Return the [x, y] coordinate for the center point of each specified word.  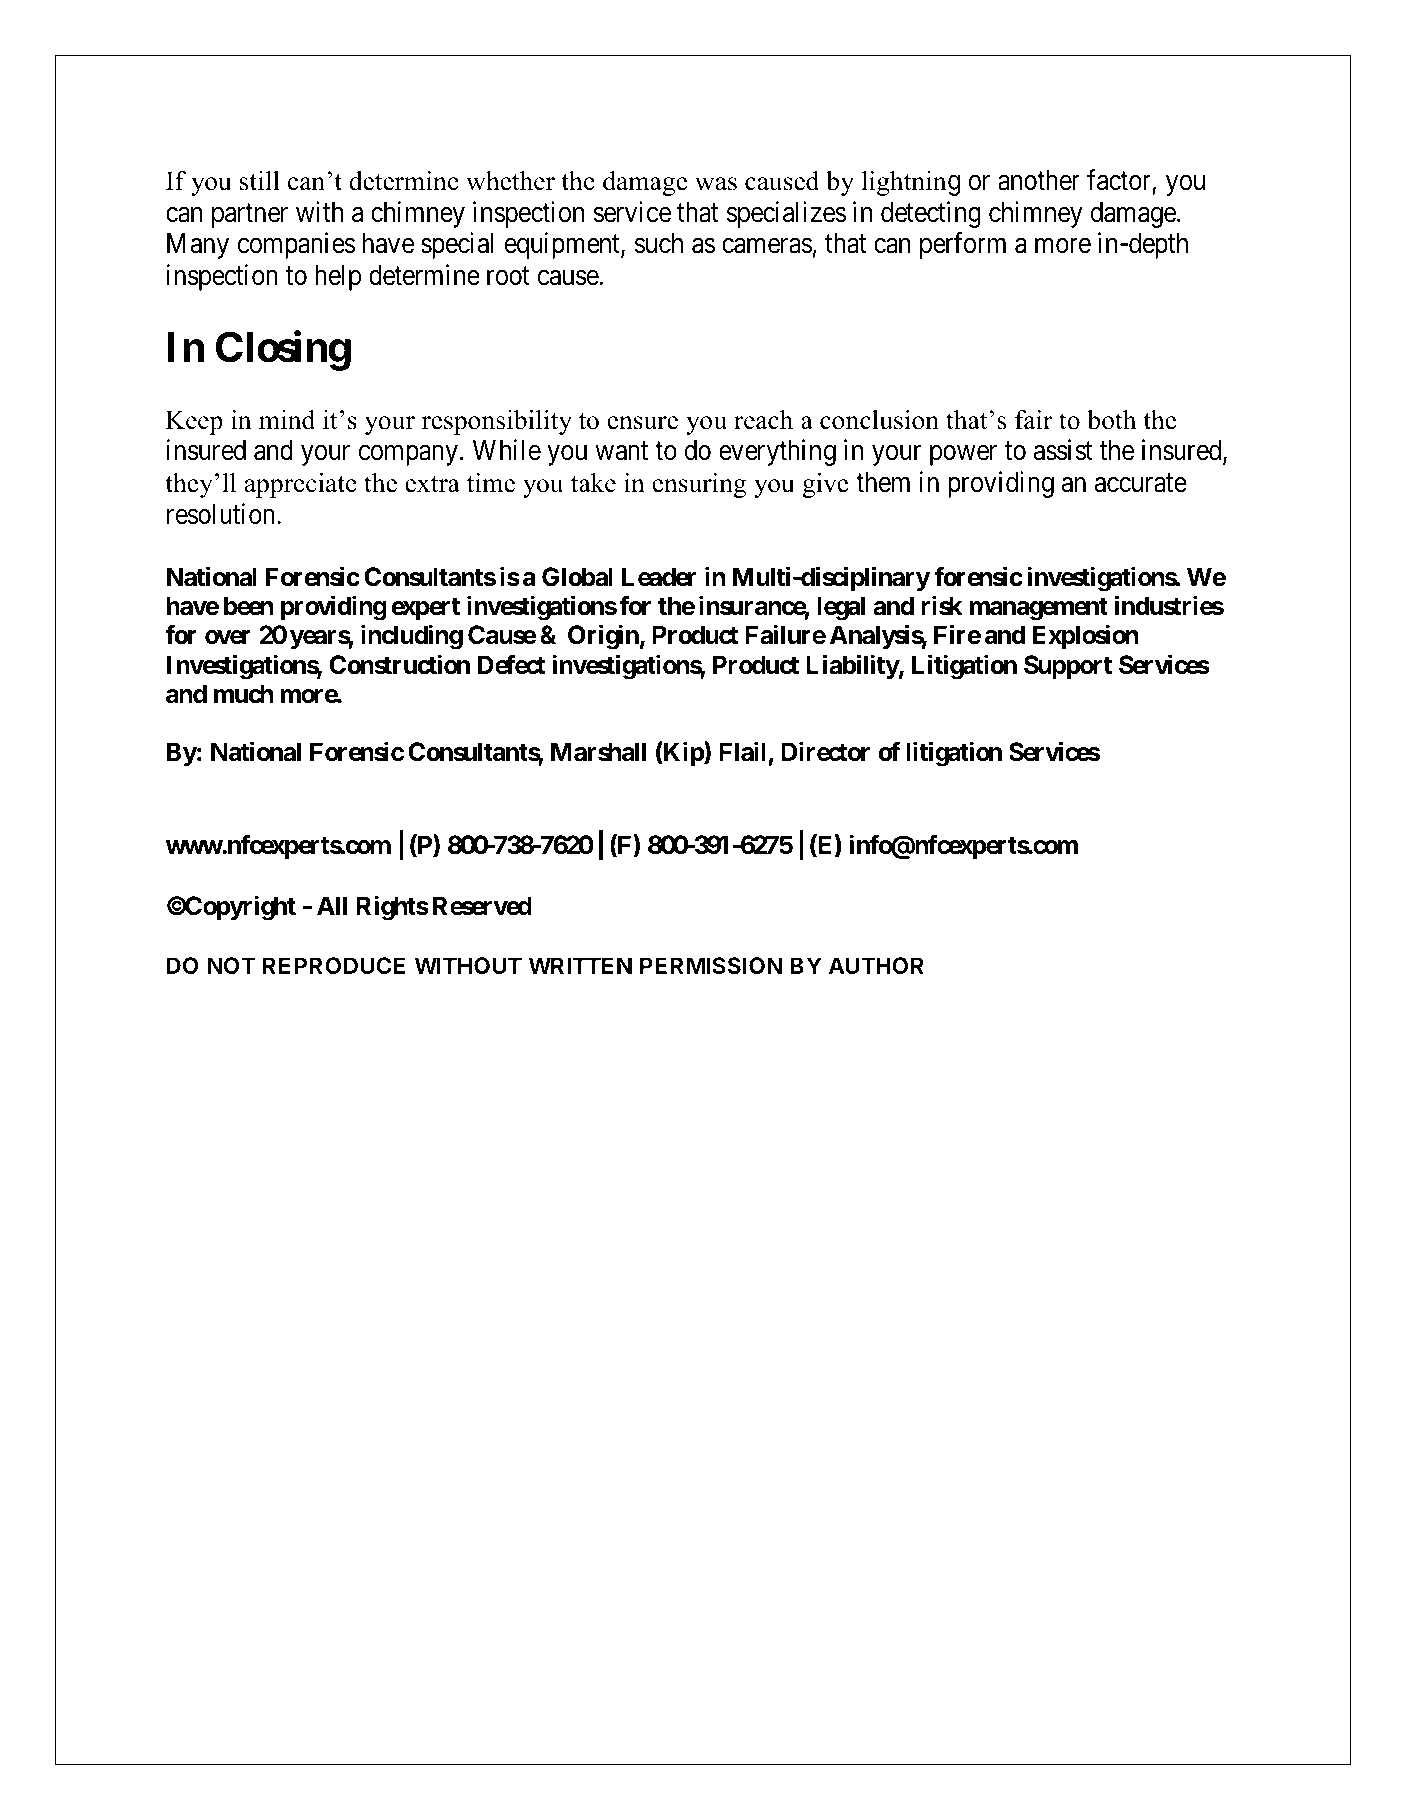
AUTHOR [876, 965]
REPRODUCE [334, 965]
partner [250, 216]
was [716, 184]
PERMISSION [711, 965]
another [1039, 180]
